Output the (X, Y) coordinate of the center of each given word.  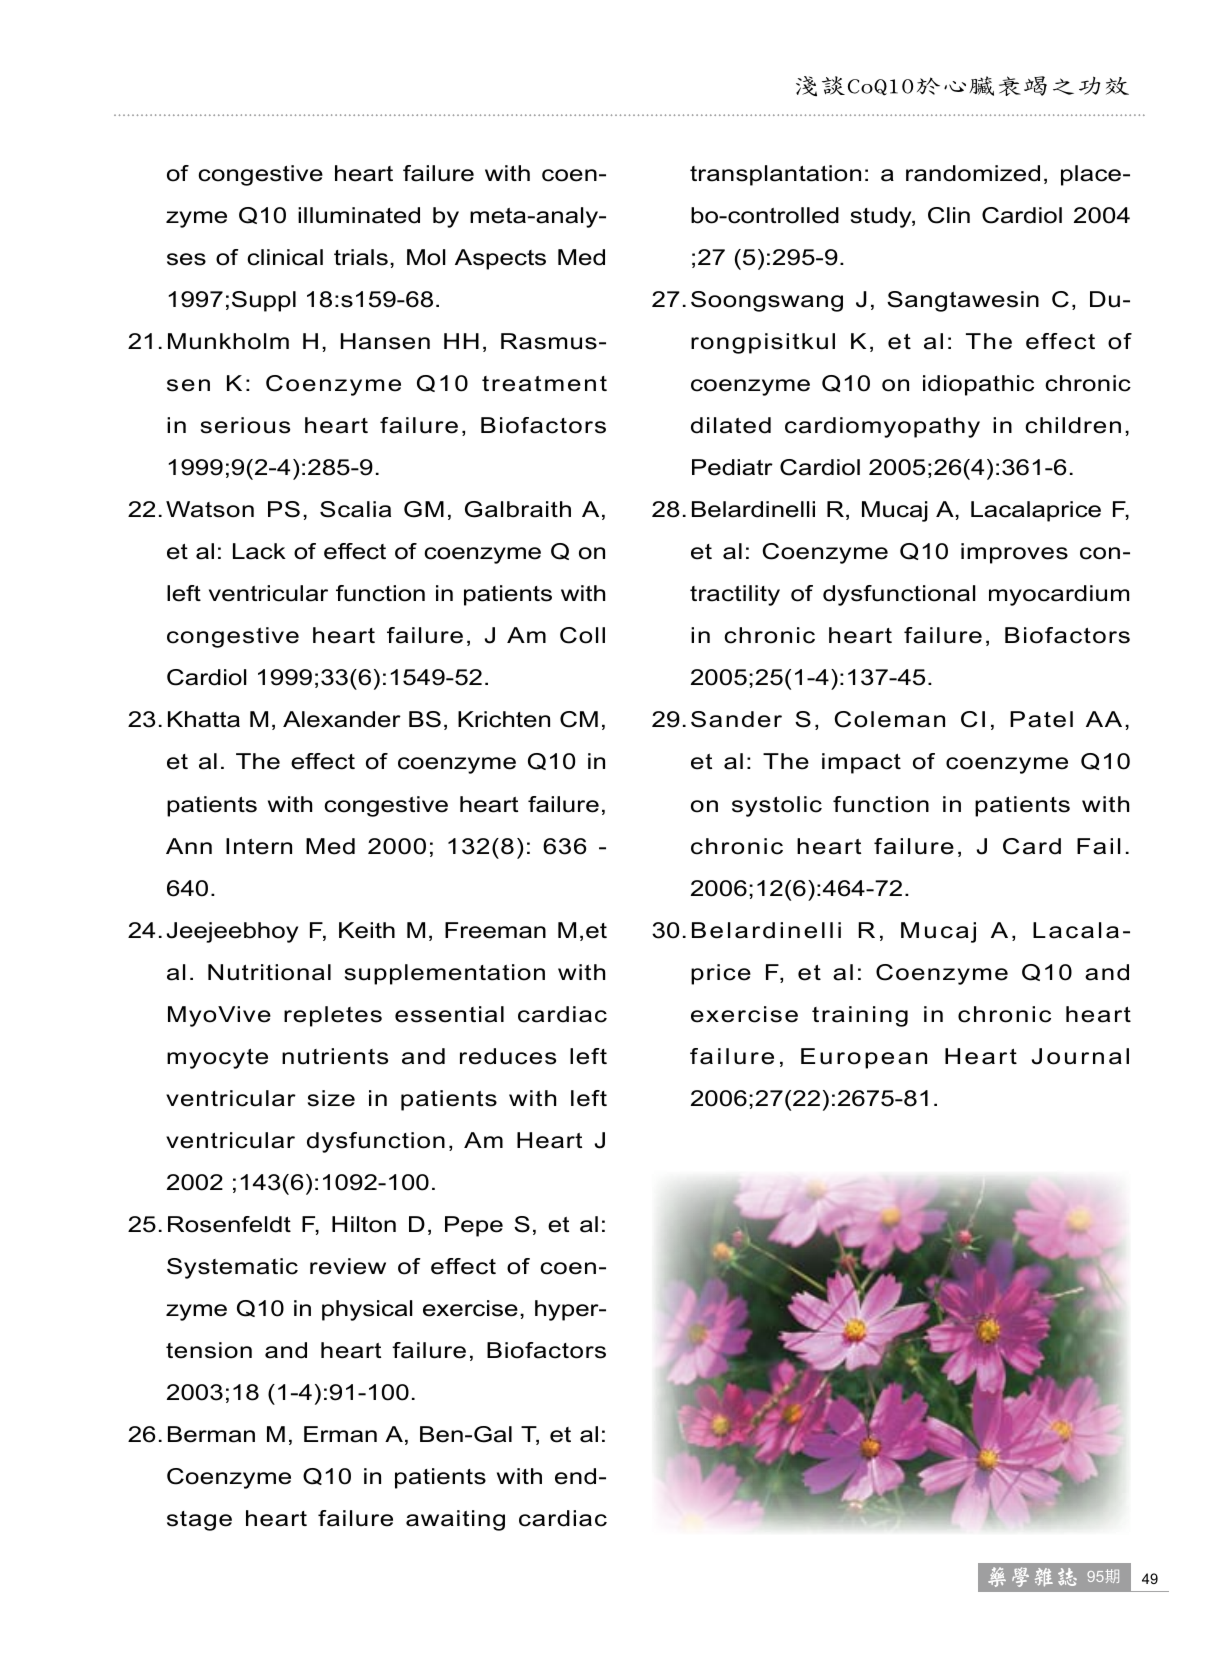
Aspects (500, 259)
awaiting (455, 1520)
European (864, 1058)
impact (861, 763)
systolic (777, 806)
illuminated (359, 215)
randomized (973, 173)
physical (367, 1310)
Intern (259, 846)
